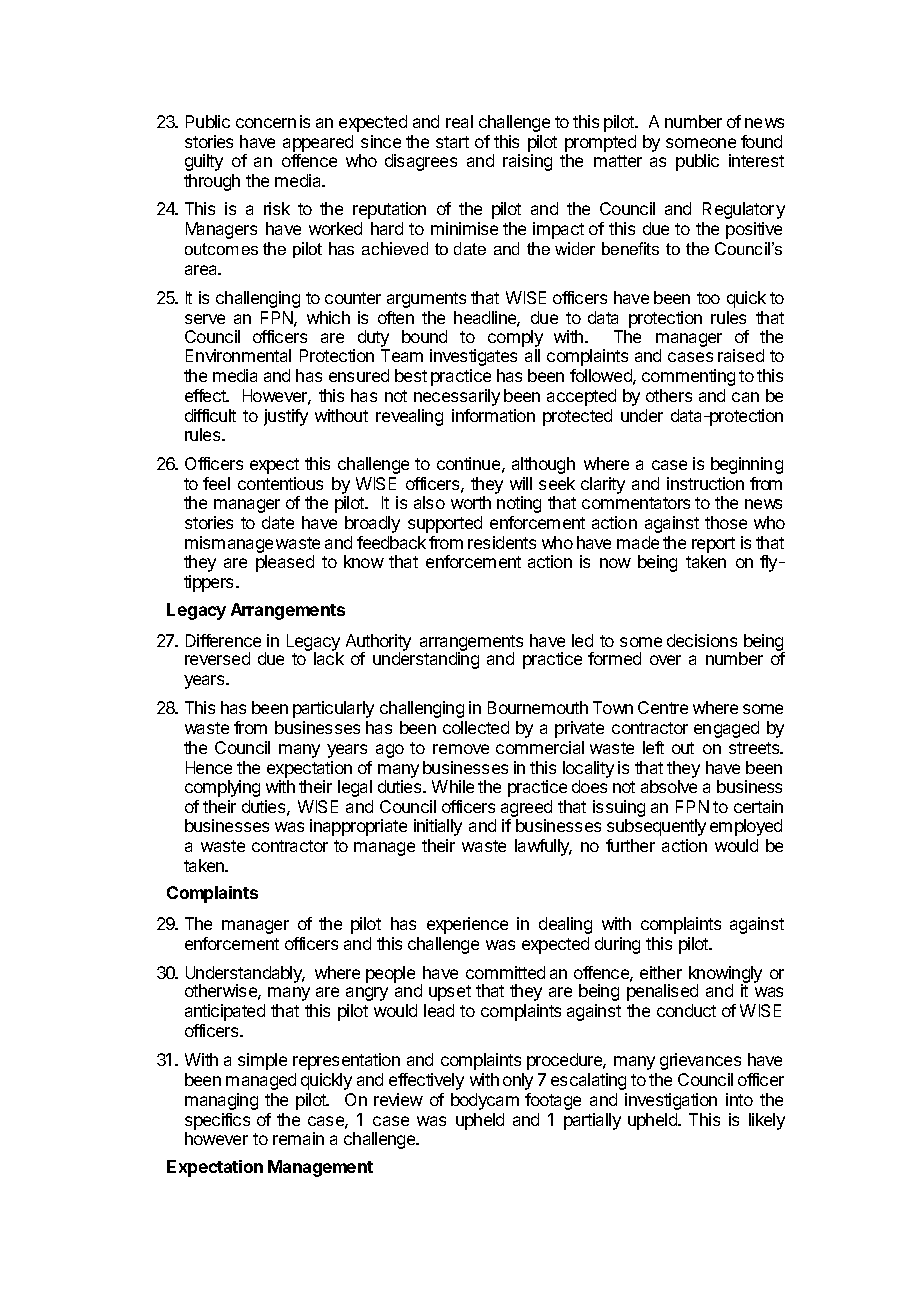  I want to click on only, so click(518, 1081).
